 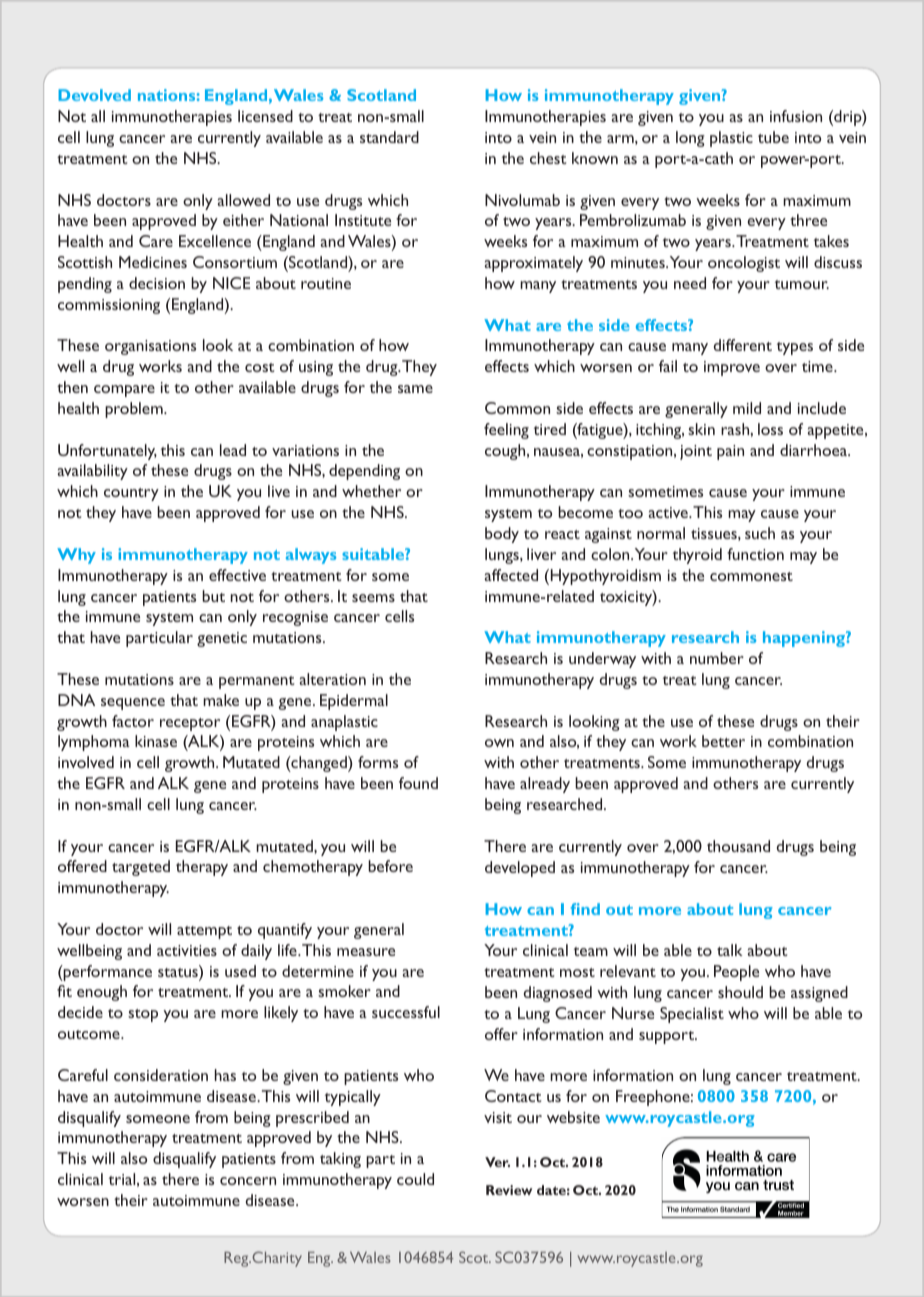 I want to click on seems, so click(x=373, y=598).
